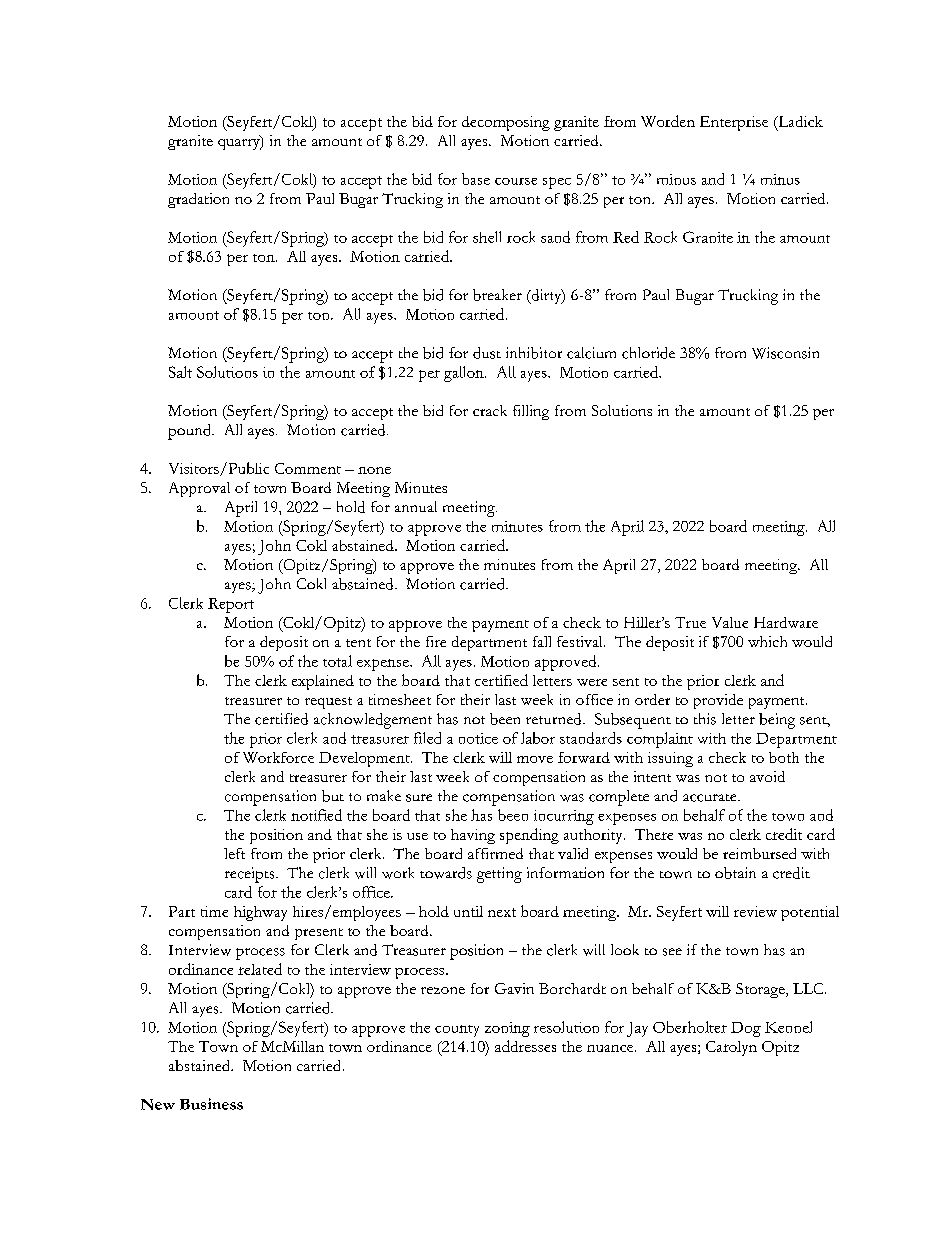 This page has width=952, height=1233. I want to click on Business, so click(211, 1104).
